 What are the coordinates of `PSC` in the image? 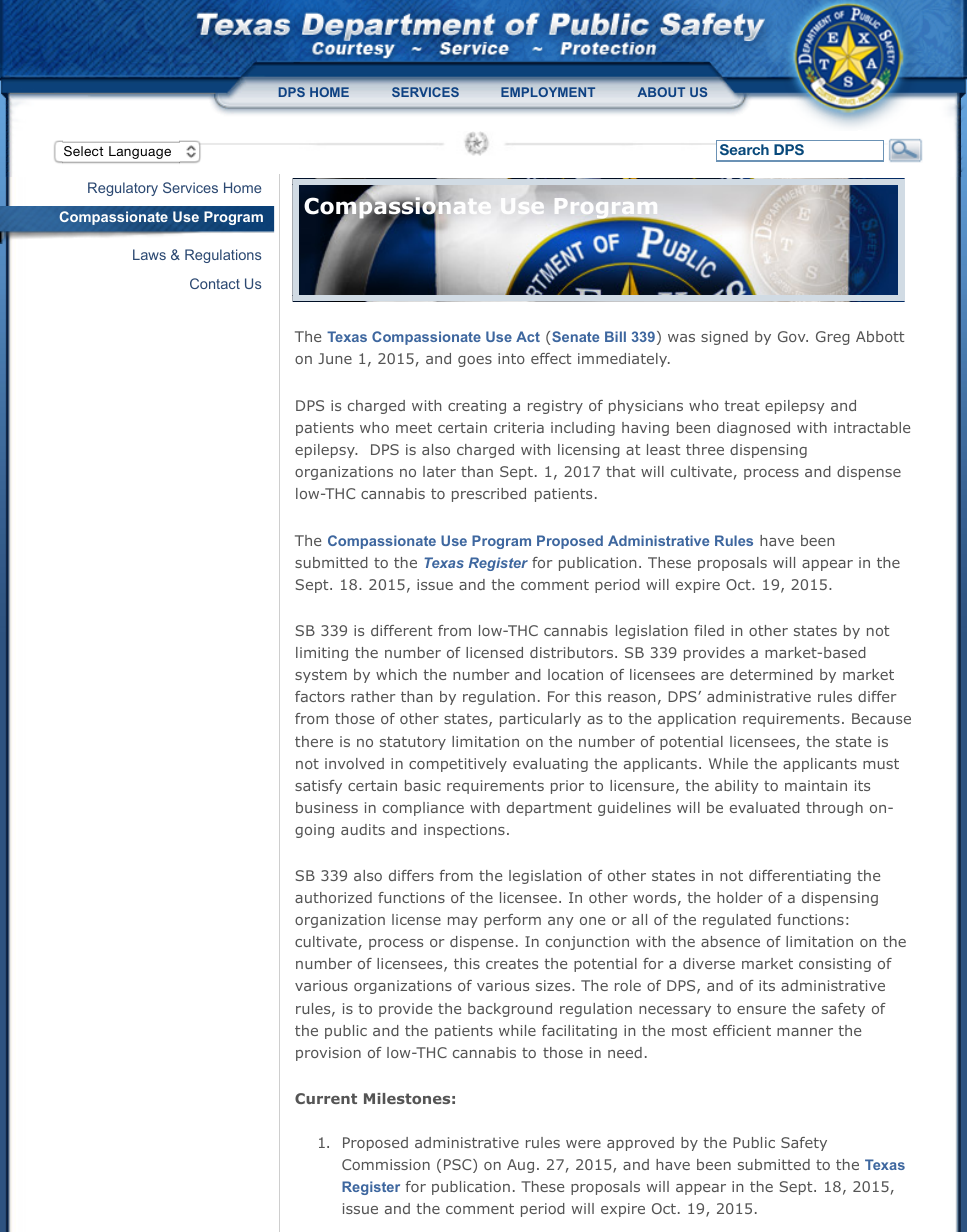 It's located at (459, 1166).
